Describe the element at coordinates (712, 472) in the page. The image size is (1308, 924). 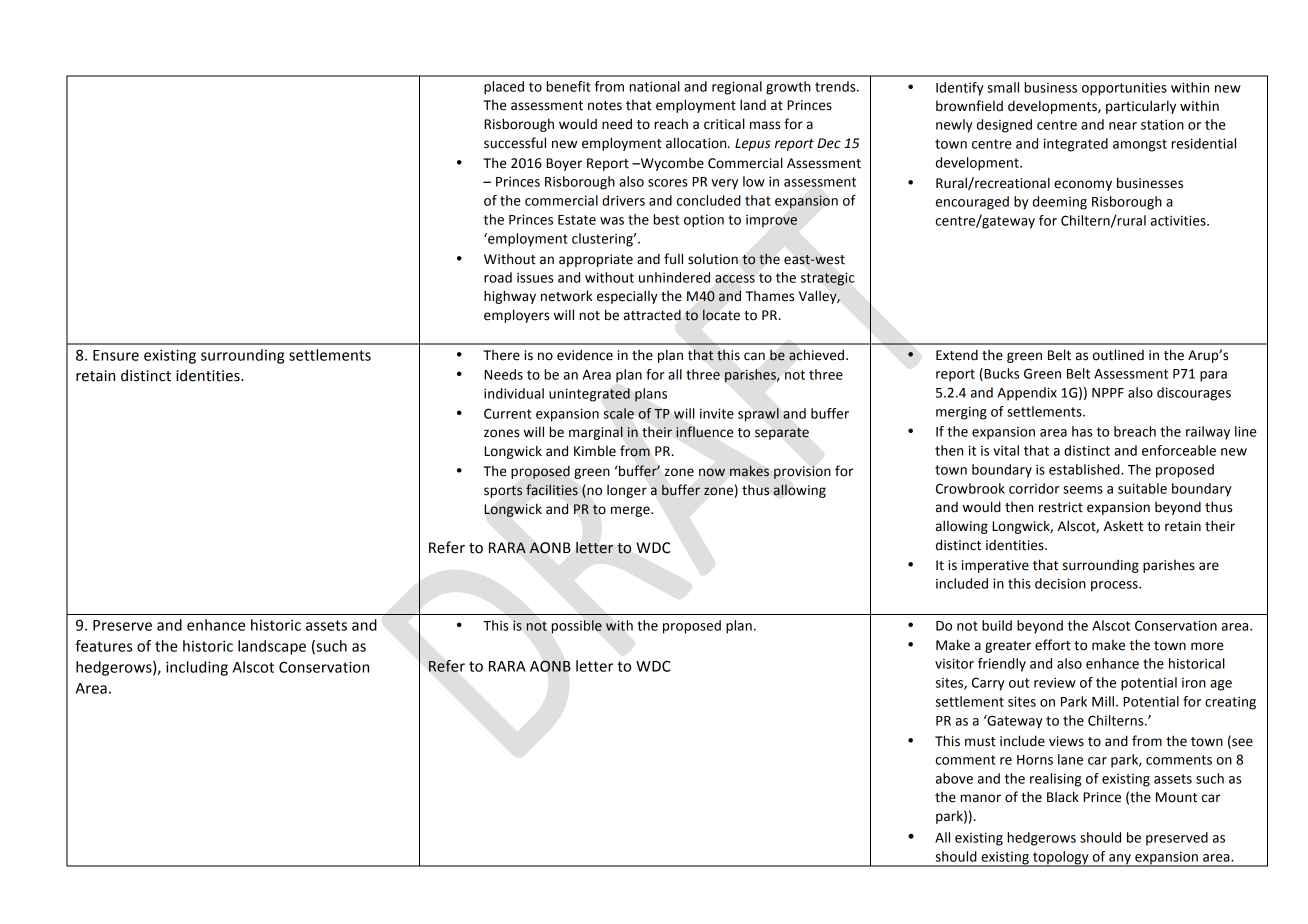
I see `now` at that location.
